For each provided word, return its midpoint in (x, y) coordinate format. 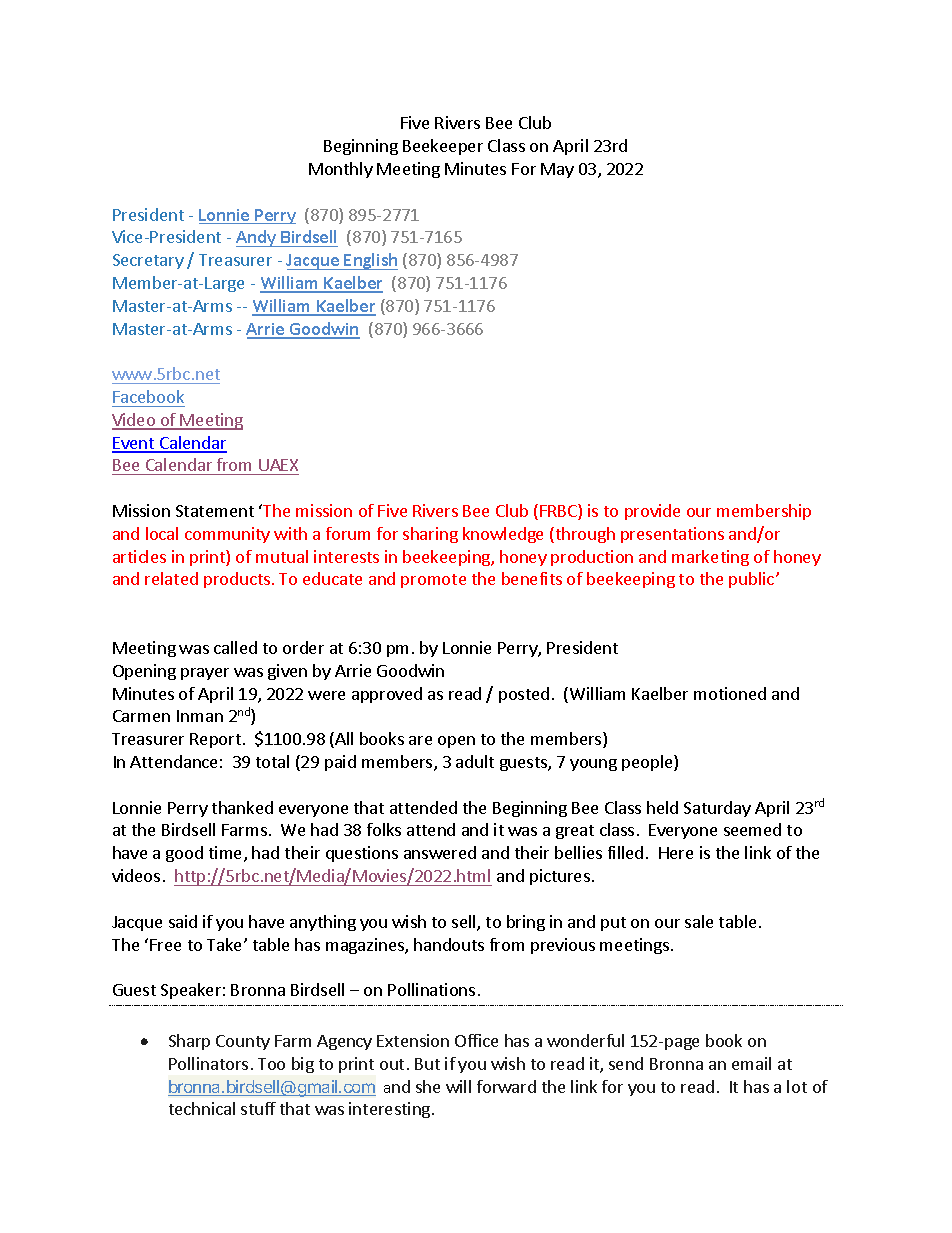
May (557, 170)
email (751, 1063)
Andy (257, 238)
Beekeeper (443, 147)
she (428, 1086)
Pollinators (208, 1063)
